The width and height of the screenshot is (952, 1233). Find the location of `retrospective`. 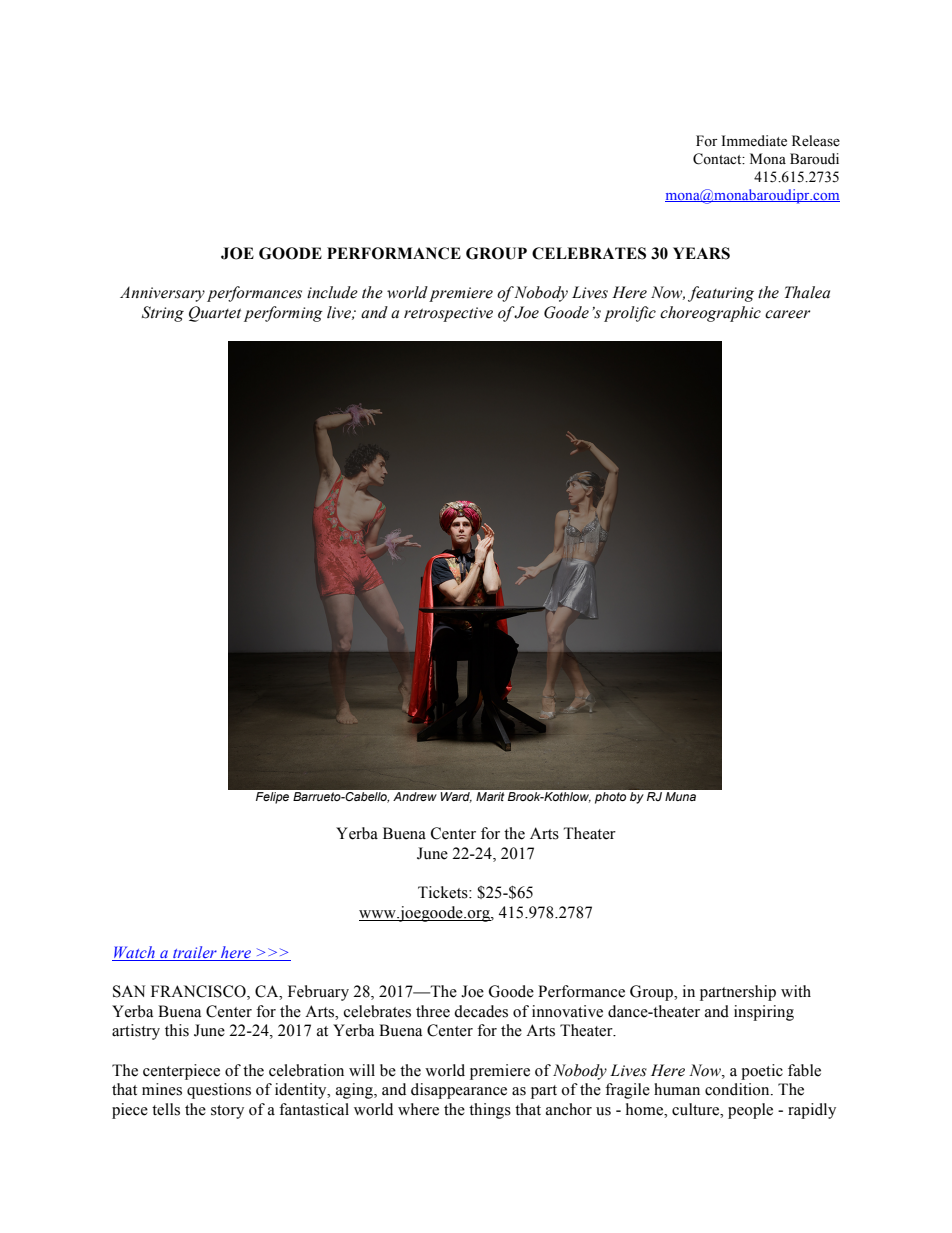

retrospective is located at coordinates (448, 314).
